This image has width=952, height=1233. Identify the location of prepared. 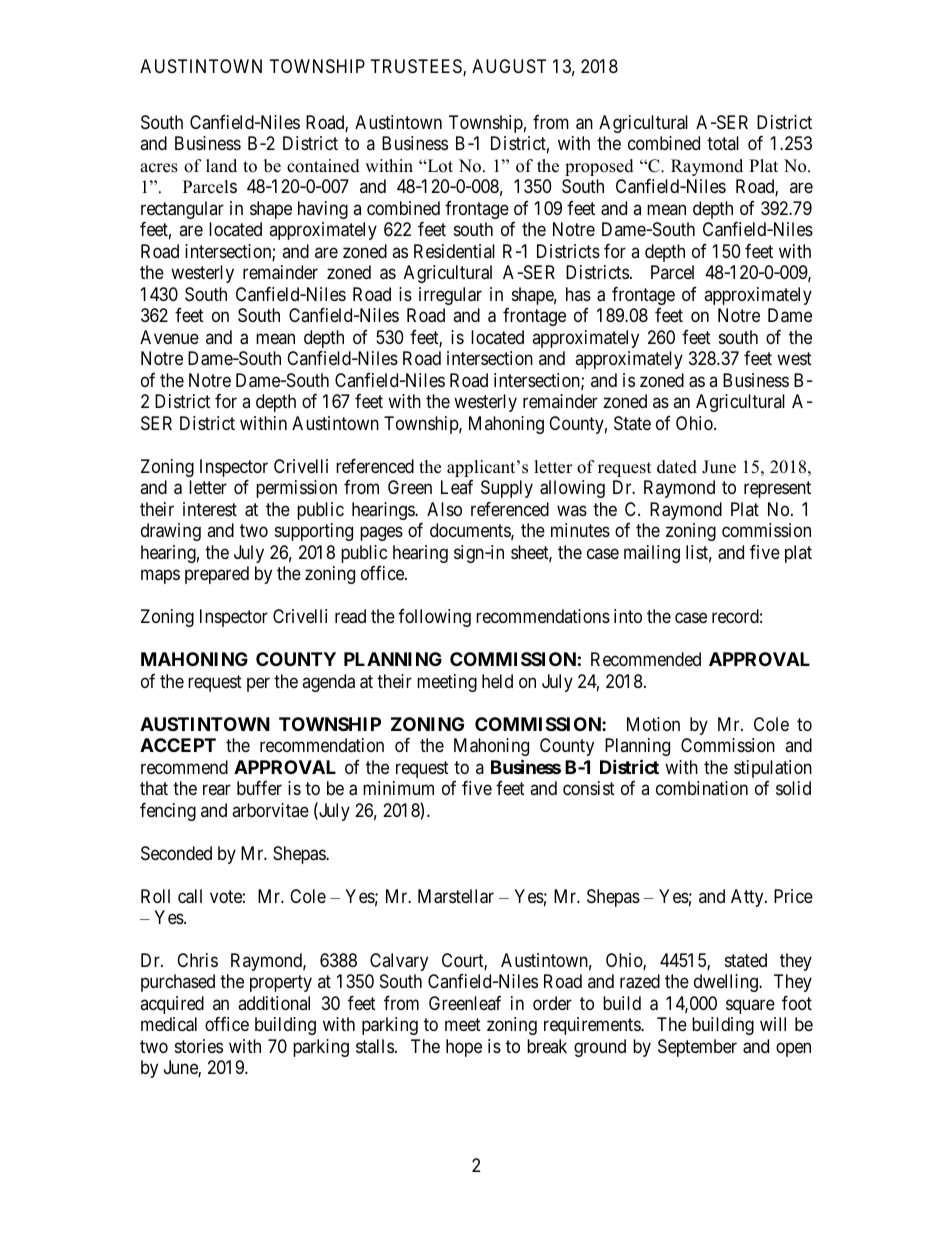
(217, 575).
